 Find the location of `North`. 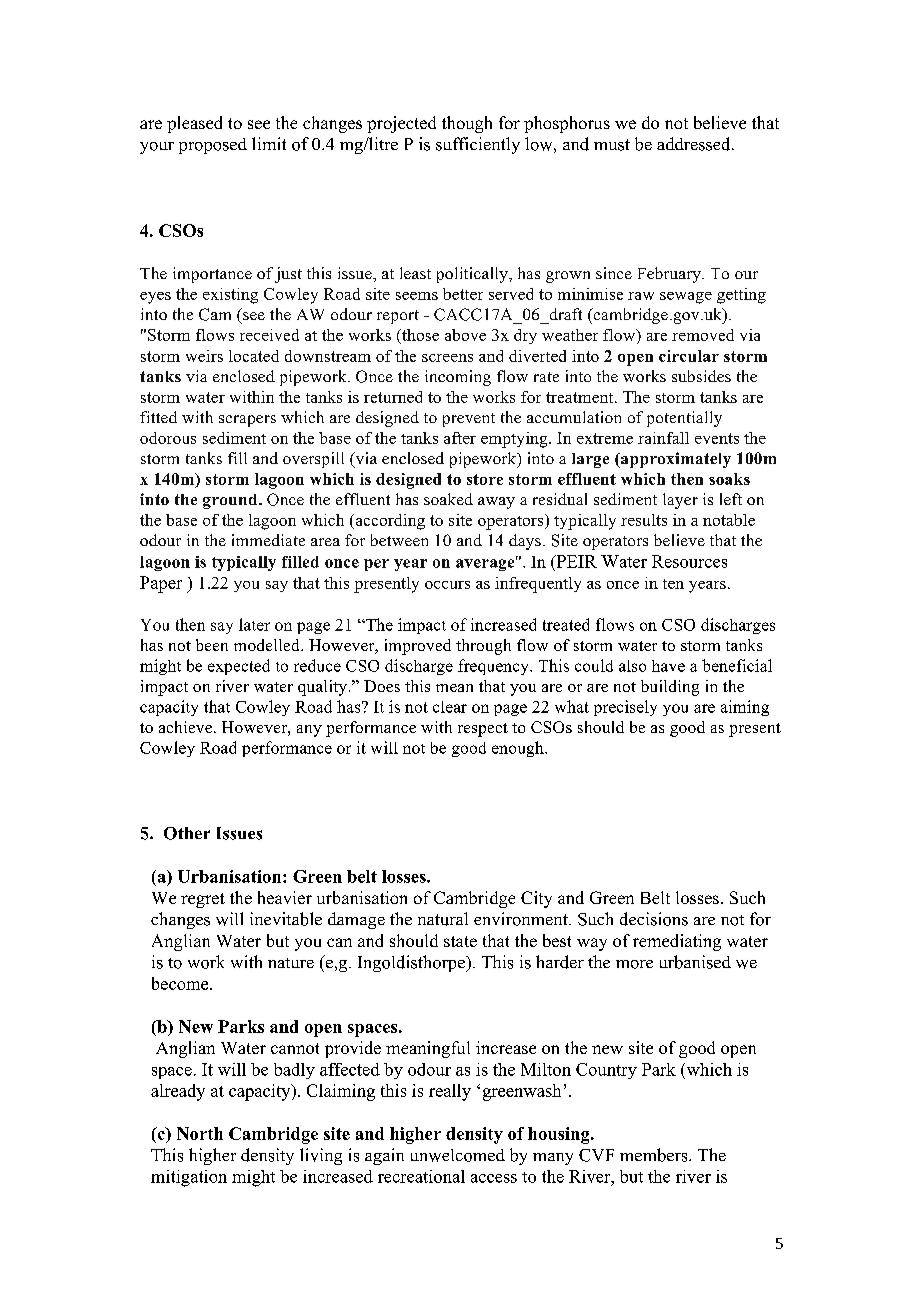

North is located at coordinates (200, 1133).
